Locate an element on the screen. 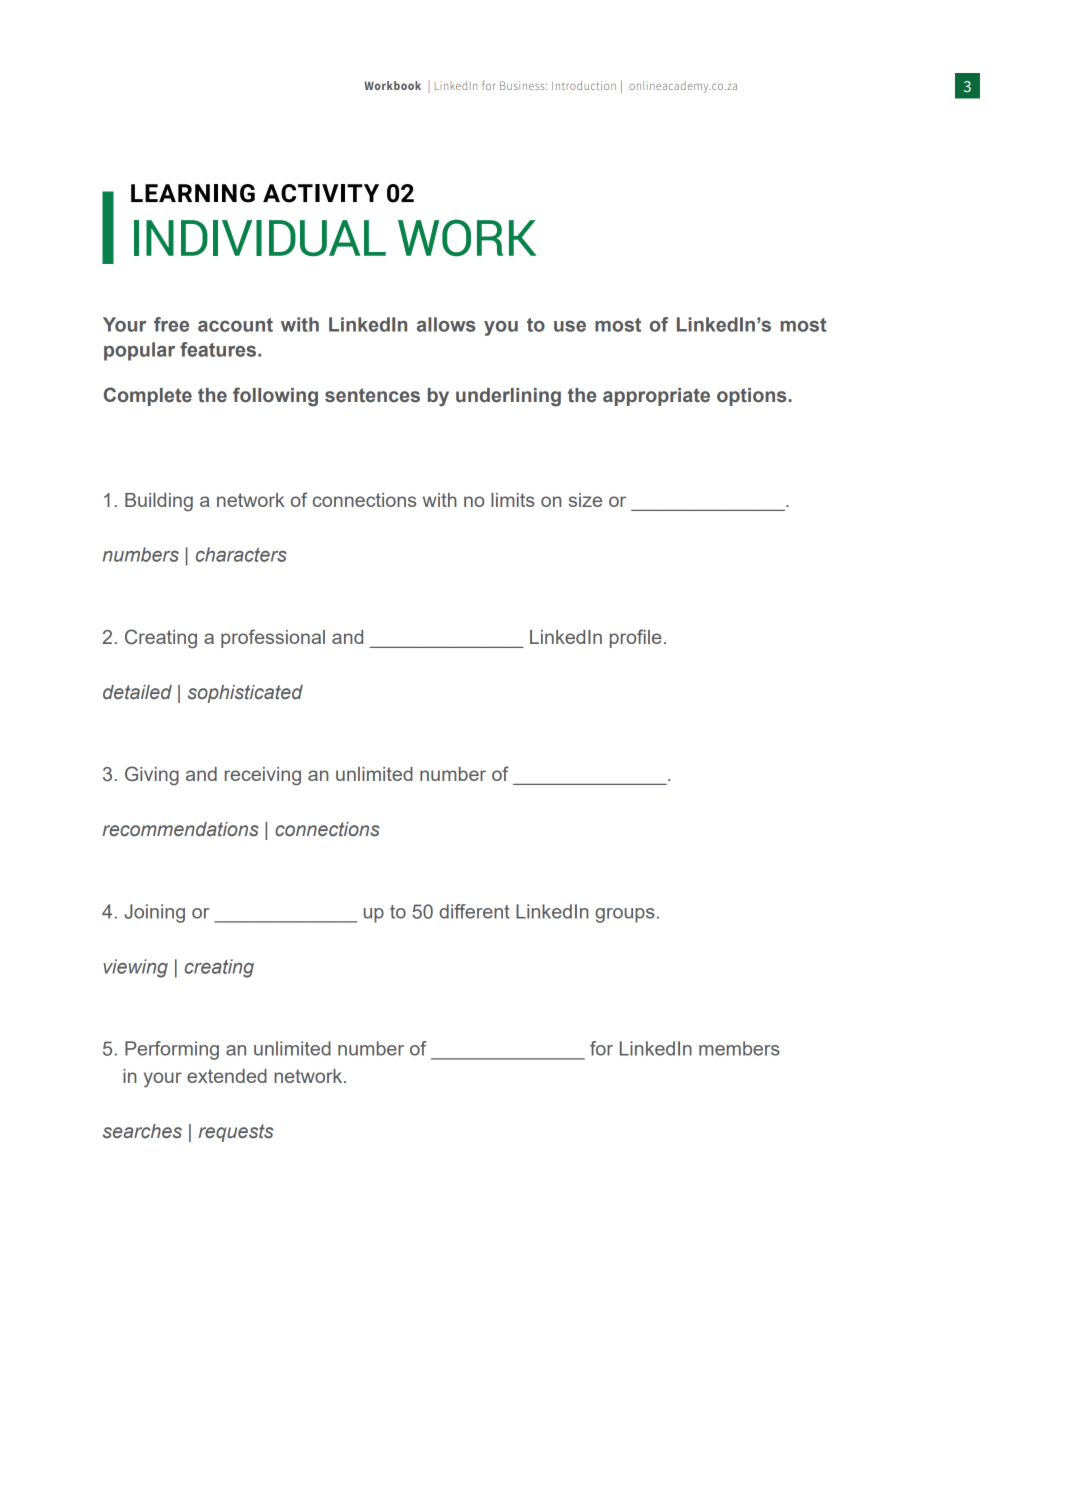 The height and width of the screenshot is (1506, 1065). Complete is located at coordinates (148, 396).
